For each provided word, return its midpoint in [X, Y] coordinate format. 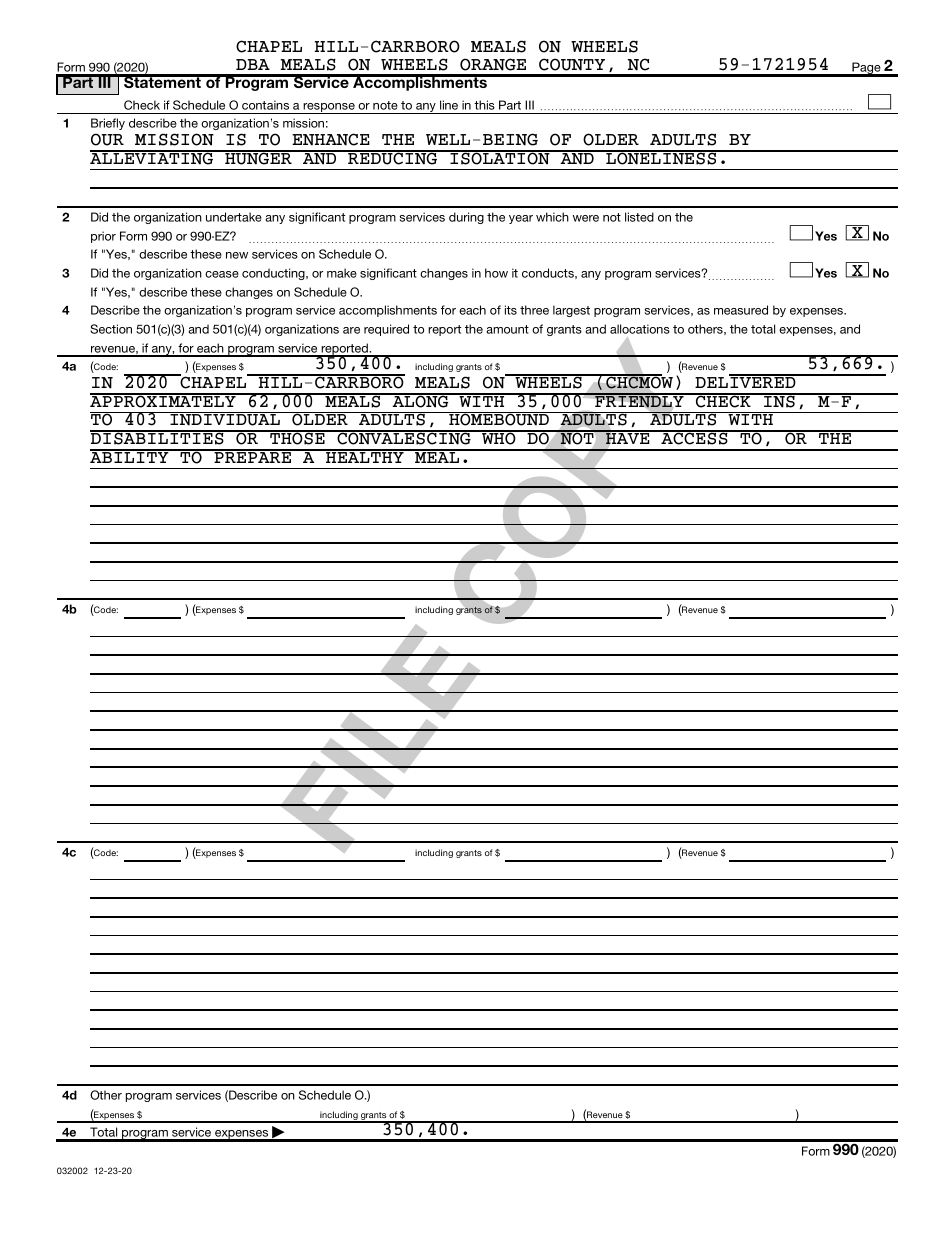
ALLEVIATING [153, 157]
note [385, 105]
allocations [640, 329]
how [496, 273]
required [386, 330]
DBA [253, 64]
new [237, 255]
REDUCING [393, 157]
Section [111, 329]
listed [639, 217]
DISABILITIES [158, 438]
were [586, 218]
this [484, 105]
